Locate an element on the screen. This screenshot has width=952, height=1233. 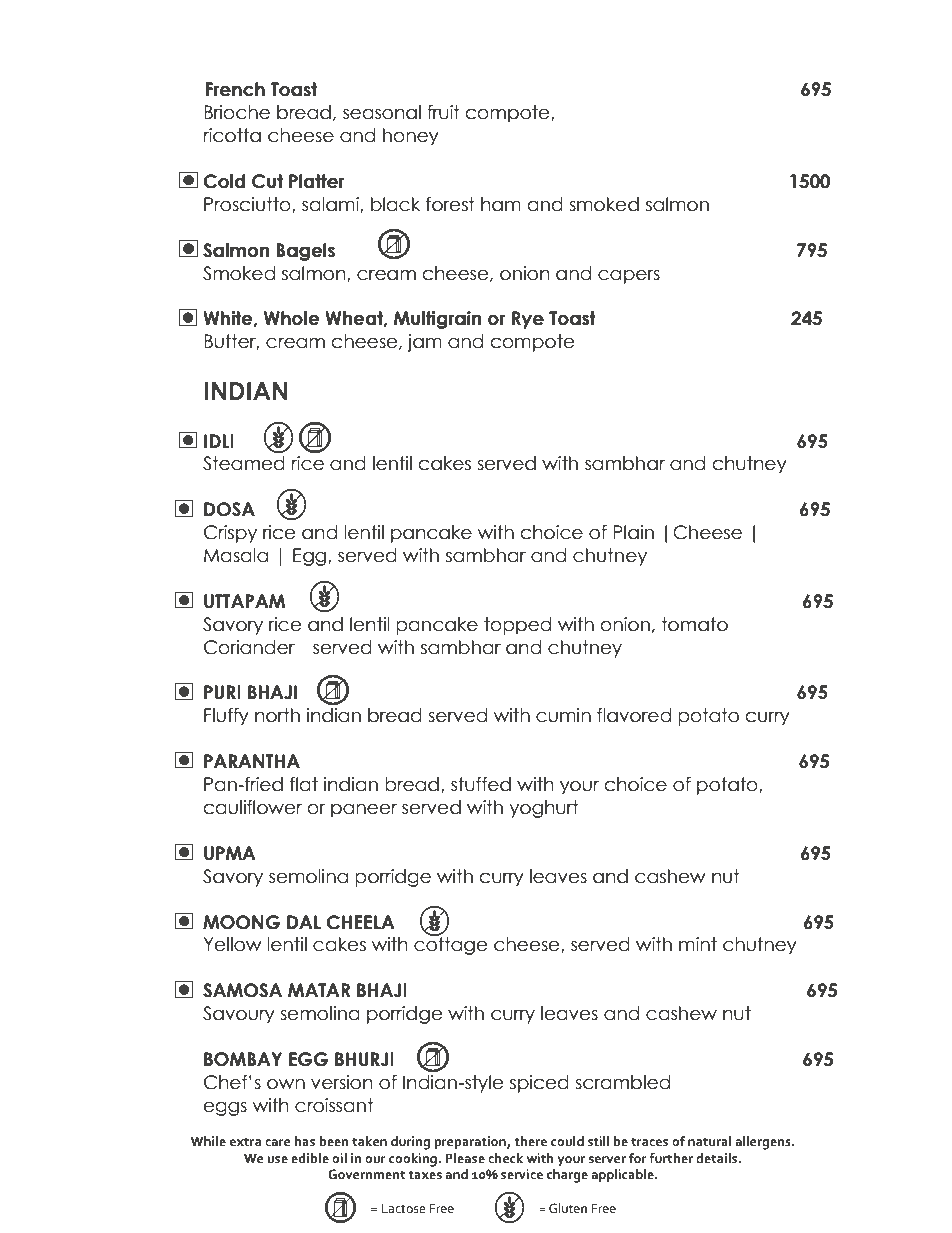
check is located at coordinates (505, 1158).
